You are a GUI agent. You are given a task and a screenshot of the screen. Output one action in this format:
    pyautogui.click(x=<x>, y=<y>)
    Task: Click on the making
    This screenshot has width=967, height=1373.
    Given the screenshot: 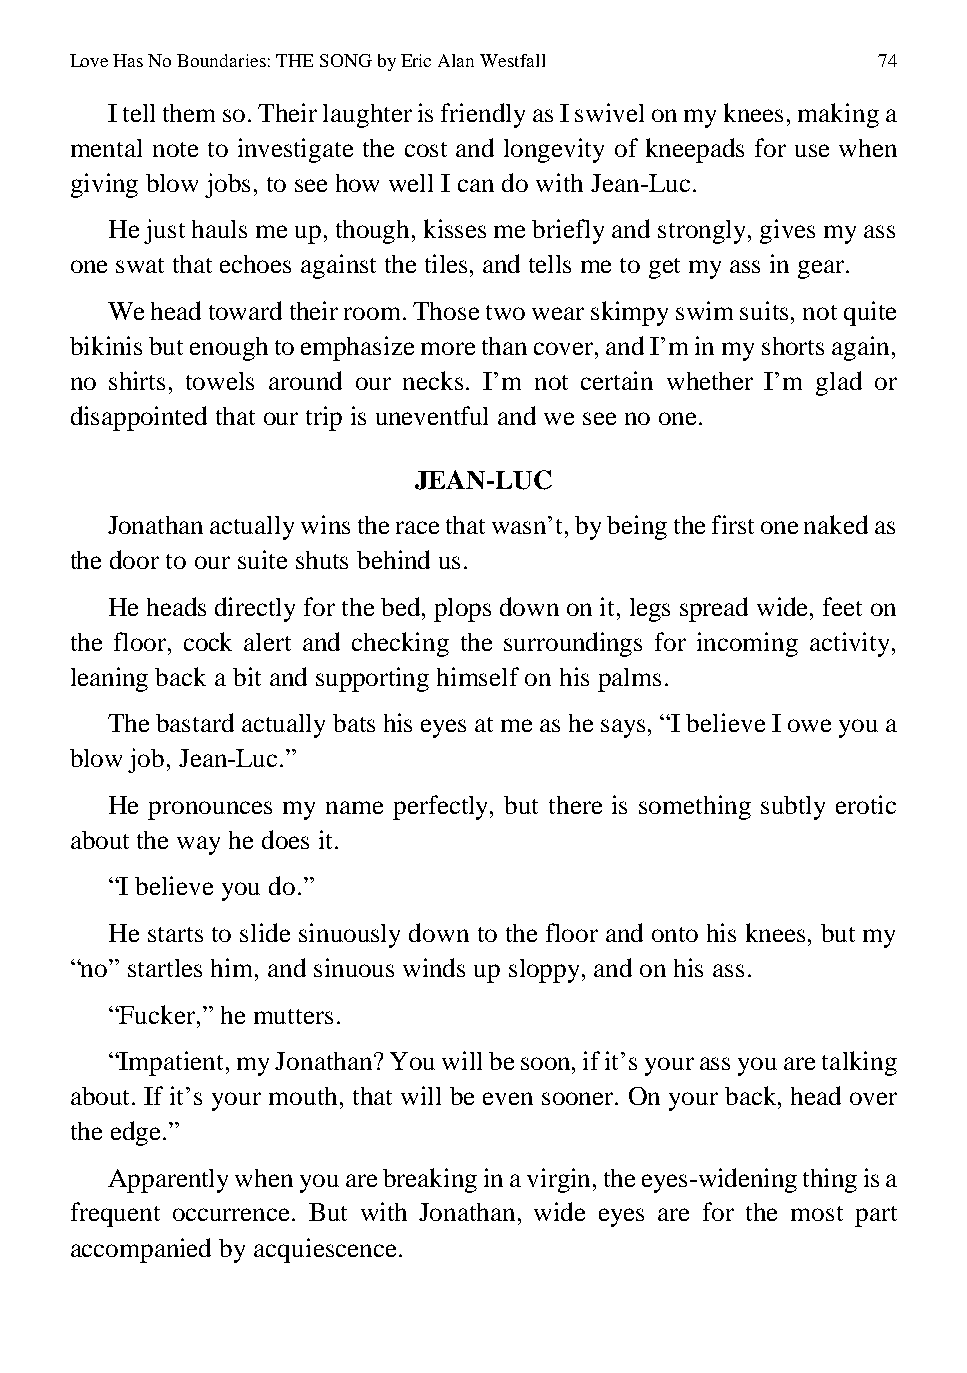 What is the action you would take?
    pyautogui.click(x=838, y=115)
